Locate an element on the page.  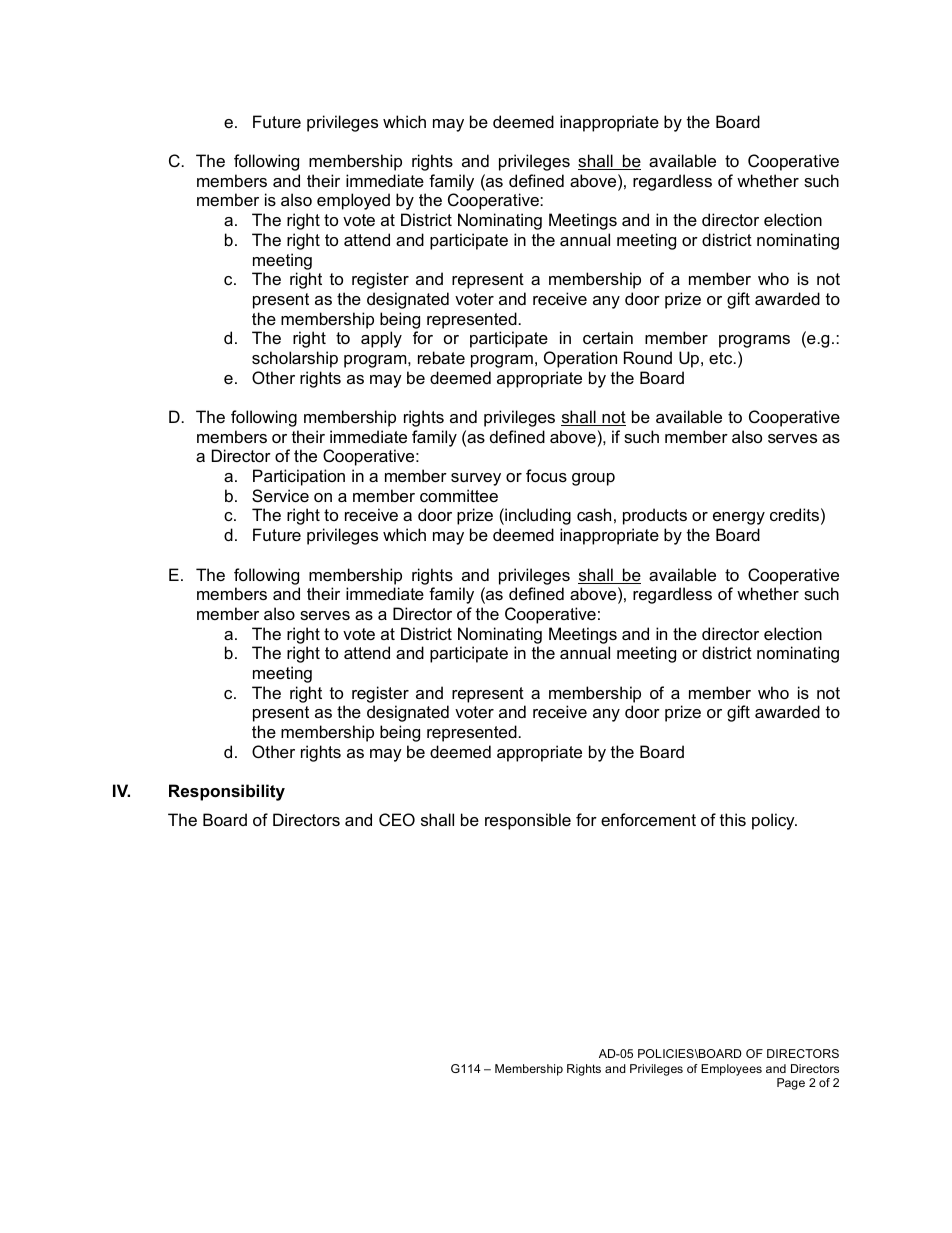
certain is located at coordinates (608, 337).
